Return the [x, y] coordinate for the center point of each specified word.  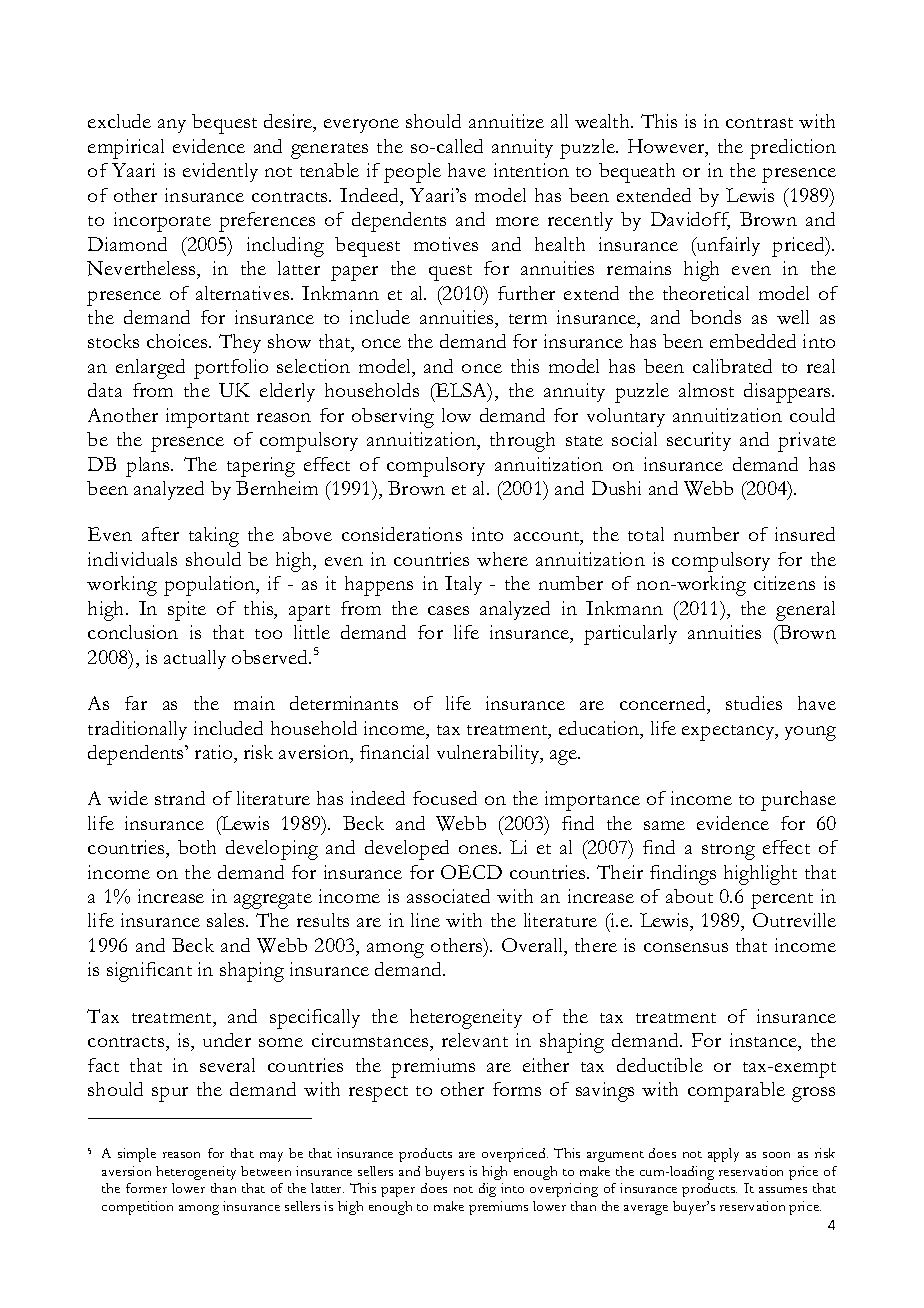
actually [195, 659]
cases [448, 610]
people [412, 173]
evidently [220, 172]
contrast [759, 123]
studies [754, 703]
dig [487, 1190]
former [146, 1188]
